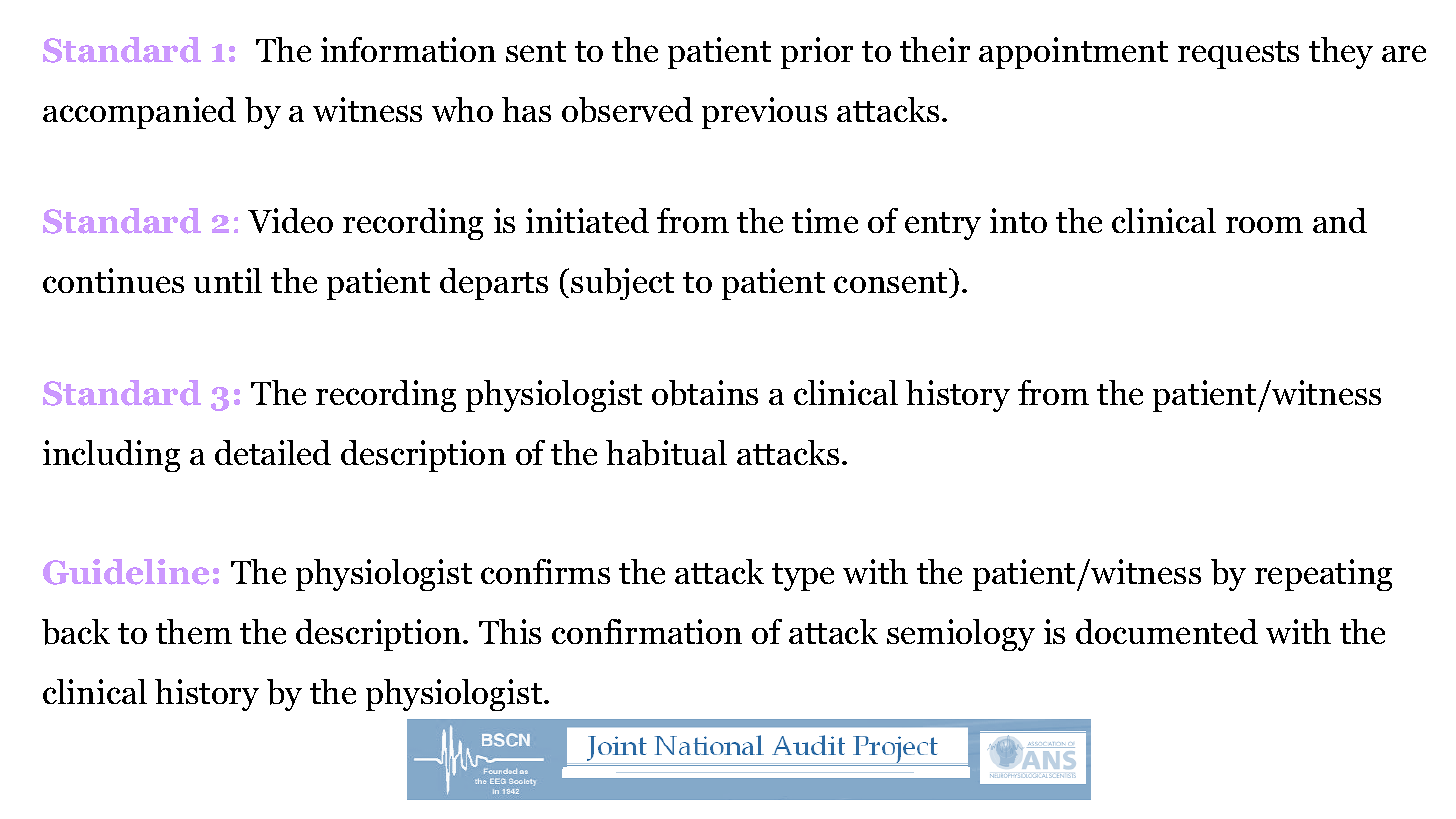 This page has height=819, width=1456. I want to click on repeating, so click(1323, 575).
